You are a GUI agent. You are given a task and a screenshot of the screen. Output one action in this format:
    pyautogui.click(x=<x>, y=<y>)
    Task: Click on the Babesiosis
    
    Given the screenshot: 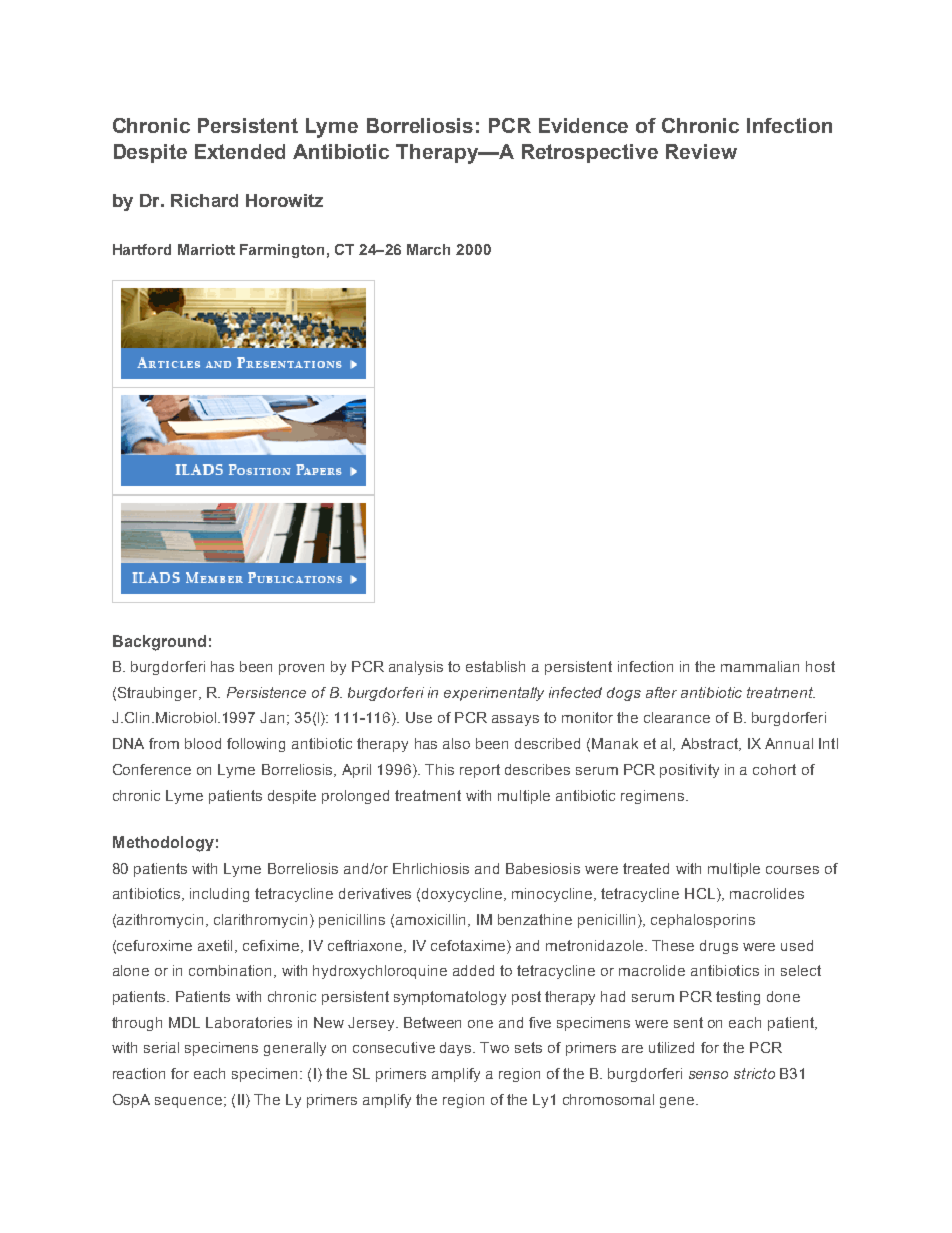 What is the action you would take?
    pyautogui.click(x=543, y=868)
